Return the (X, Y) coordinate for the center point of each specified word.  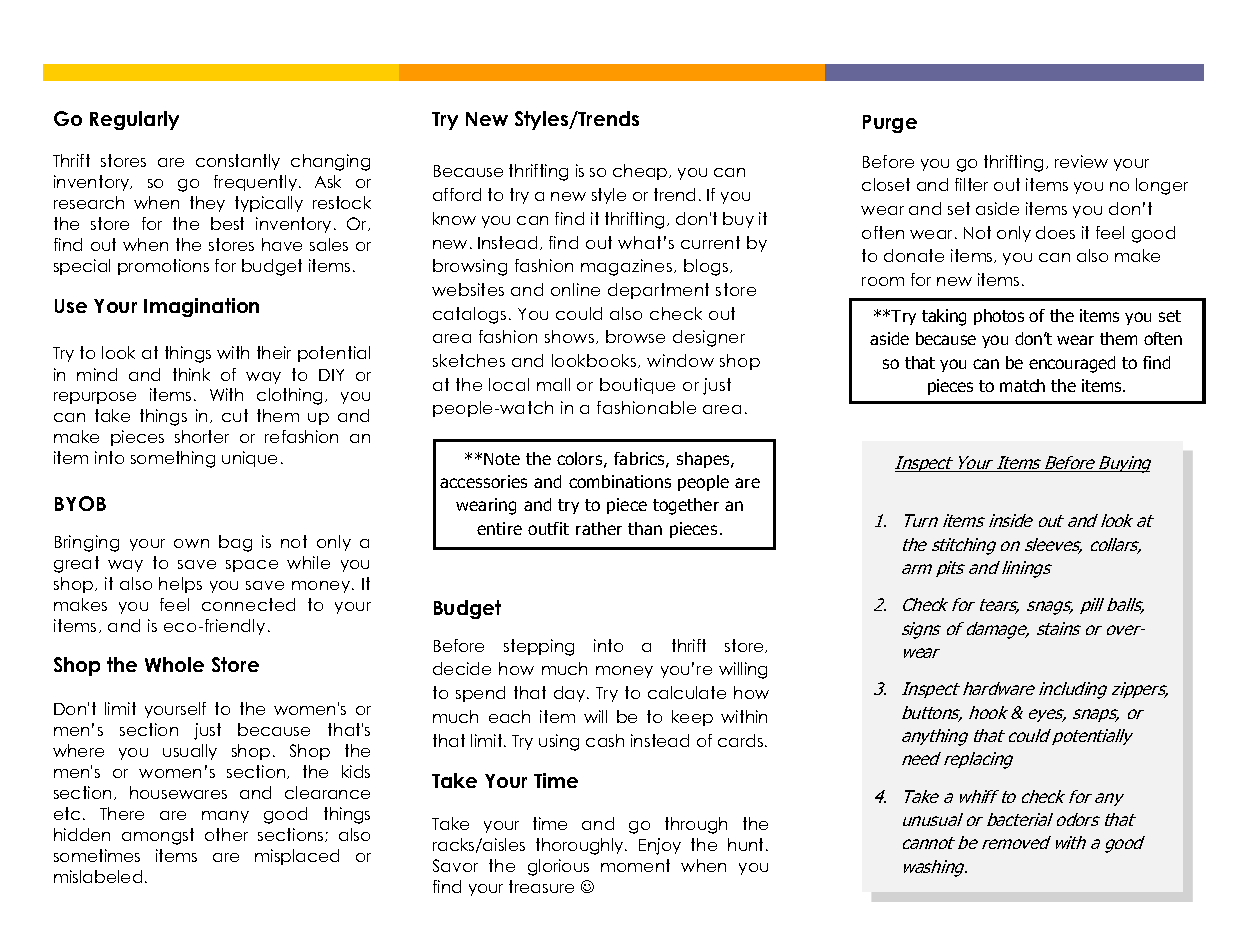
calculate (687, 692)
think (191, 374)
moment (635, 865)
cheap (641, 172)
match (1022, 385)
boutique (637, 386)
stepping (539, 647)
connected (248, 604)
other (226, 834)
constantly (238, 162)
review (1081, 161)
